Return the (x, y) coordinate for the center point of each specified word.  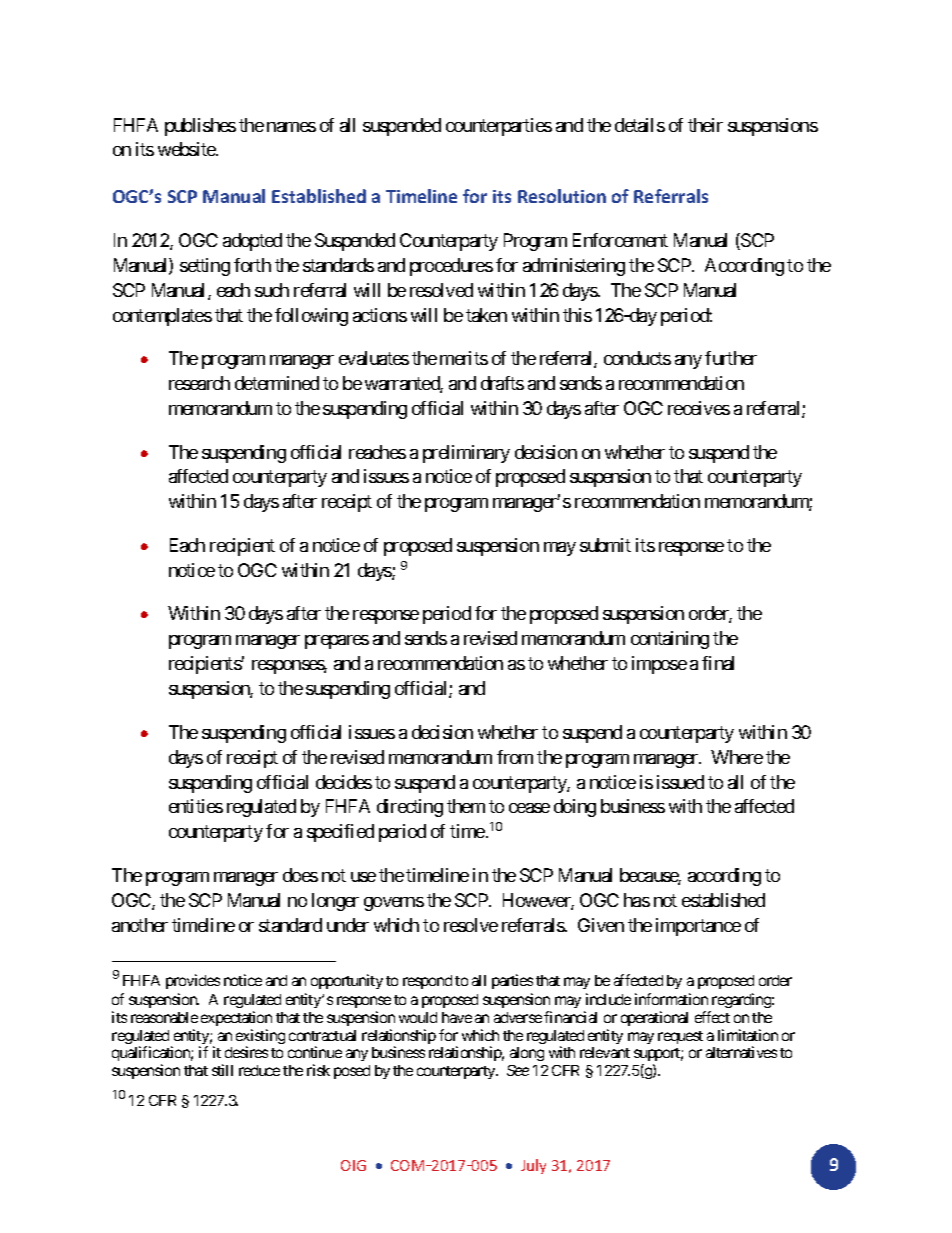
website (187, 149)
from (515, 757)
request (680, 1037)
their (705, 125)
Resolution (562, 196)
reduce (259, 1070)
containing (670, 640)
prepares (337, 642)
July (533, 1166)
